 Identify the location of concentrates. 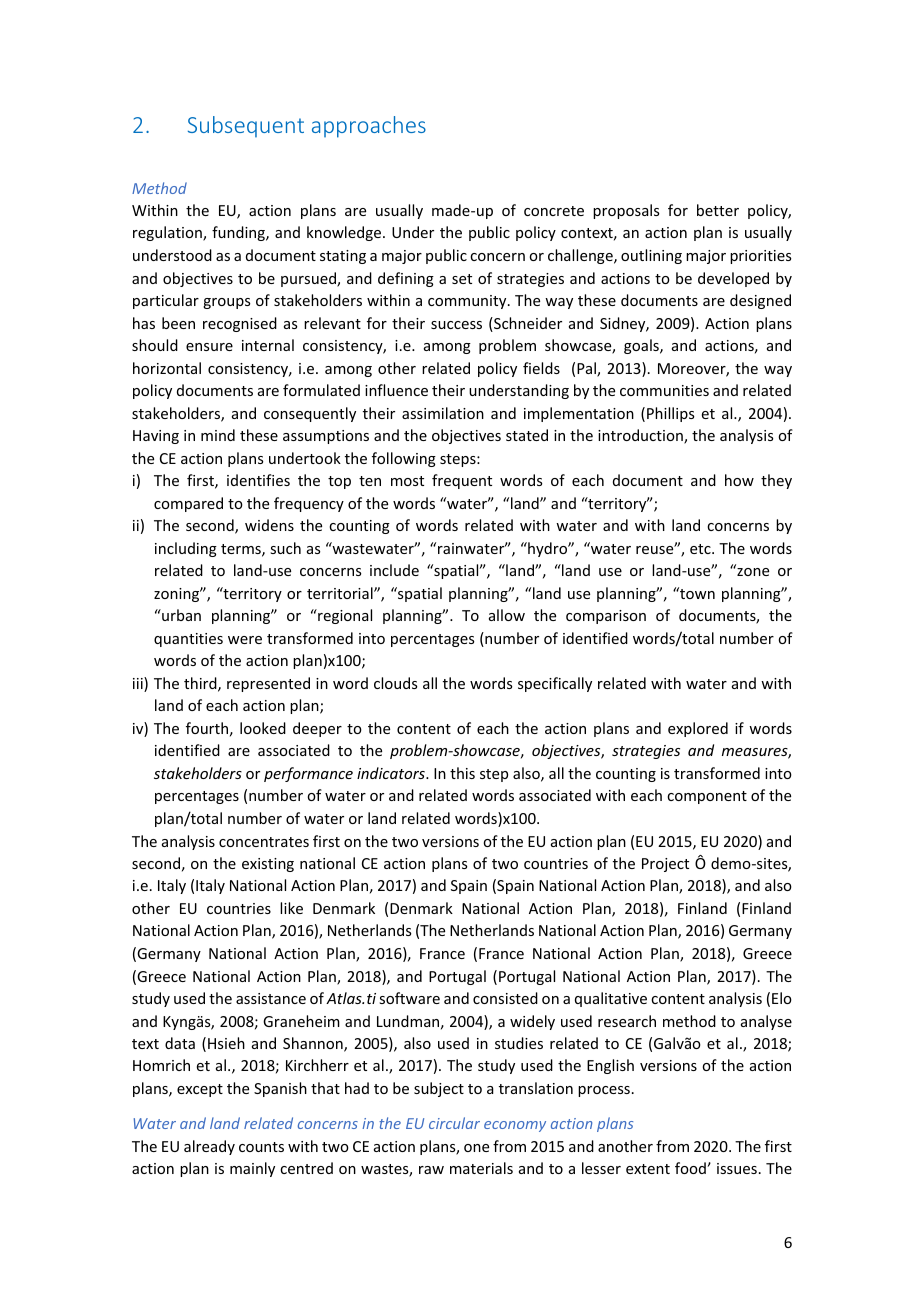
(264, 842).
